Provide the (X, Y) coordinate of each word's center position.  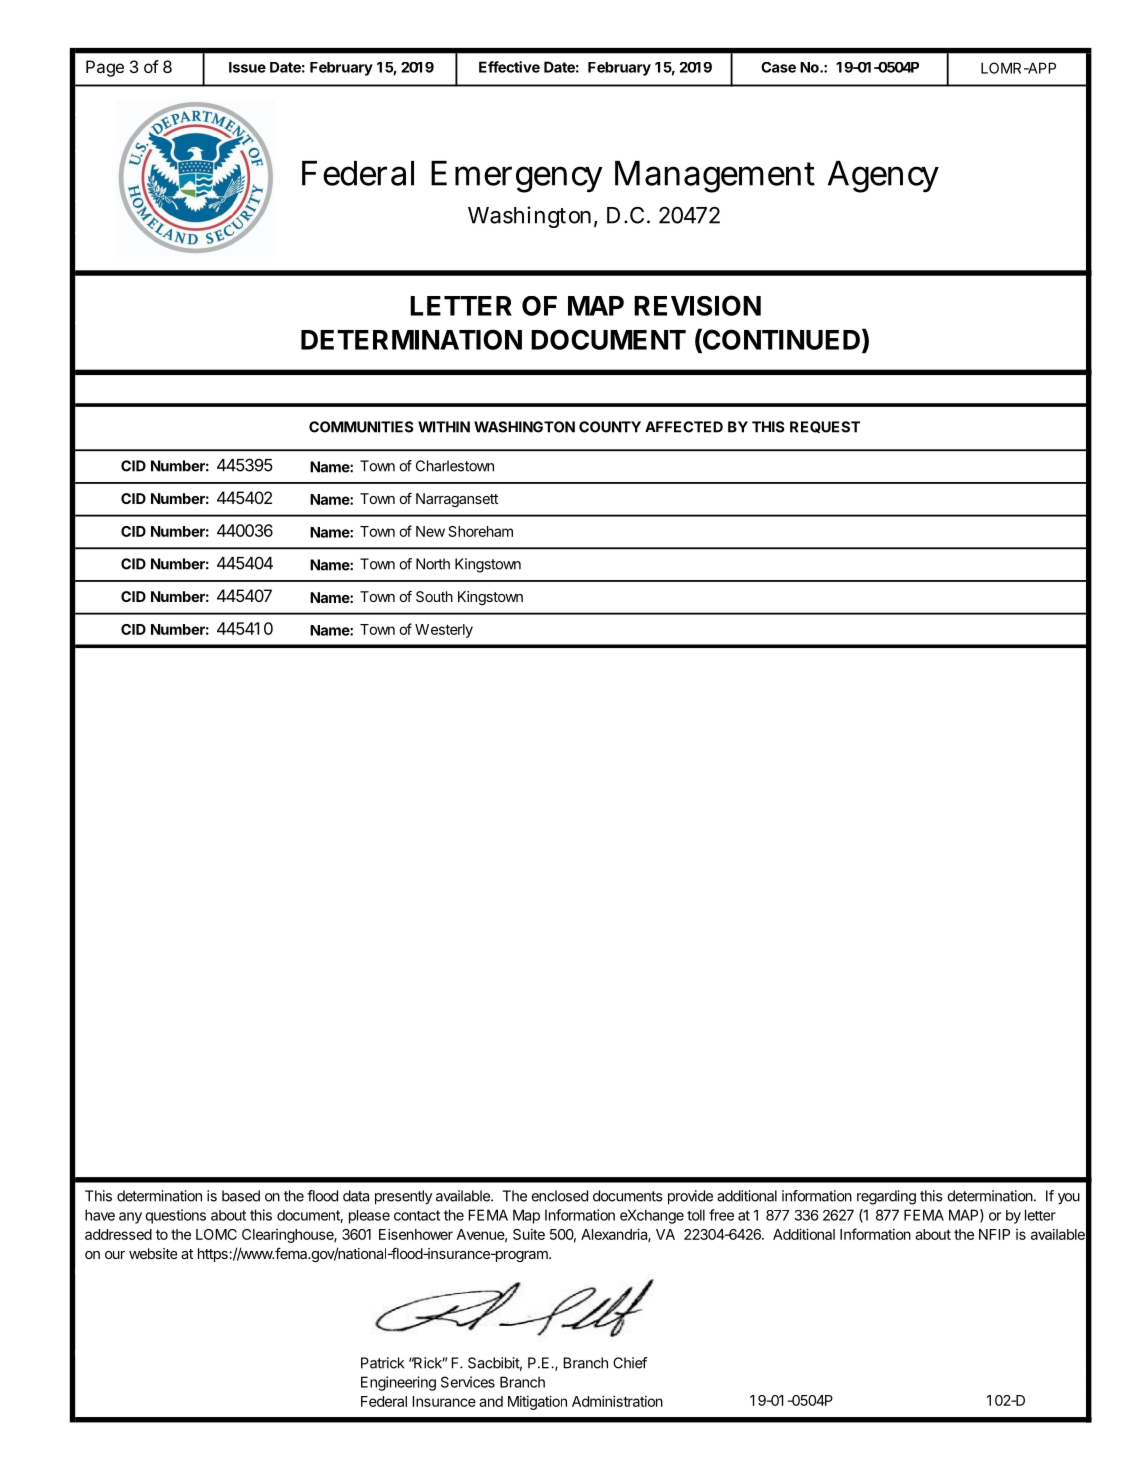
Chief (630, 1363)
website (153, 1253)
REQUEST (825, 427)
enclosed (559, 1196)
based (241, 1196)
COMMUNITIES (361, 427)
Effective (509, 67)
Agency (883, 177)
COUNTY (610, 427)
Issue (247, 67)
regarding (886, 1197)
